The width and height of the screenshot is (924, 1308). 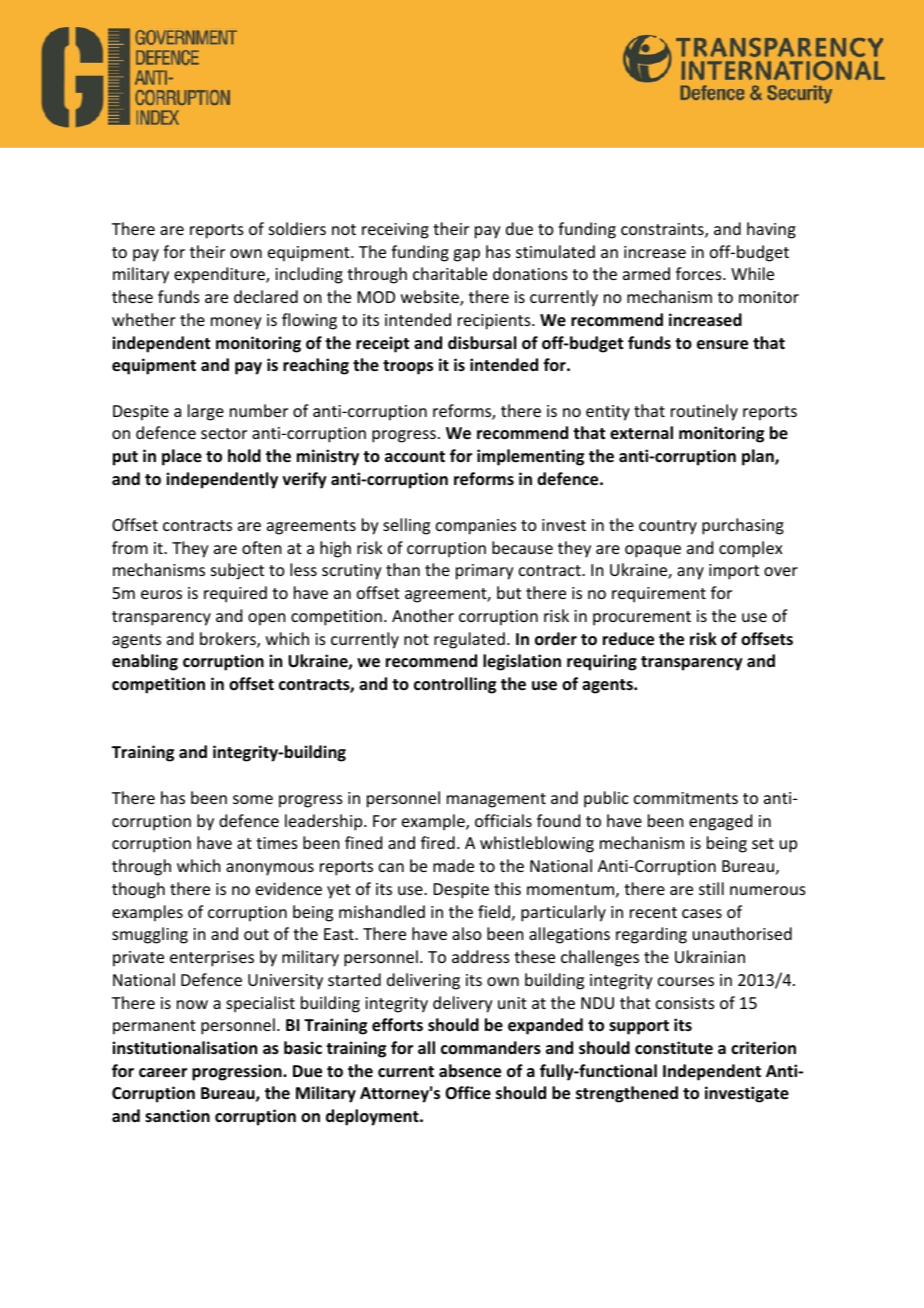 What do you see at coordinates (700, 273) in the screenshot?
I see `forces` at bounding box center [700, 273].
